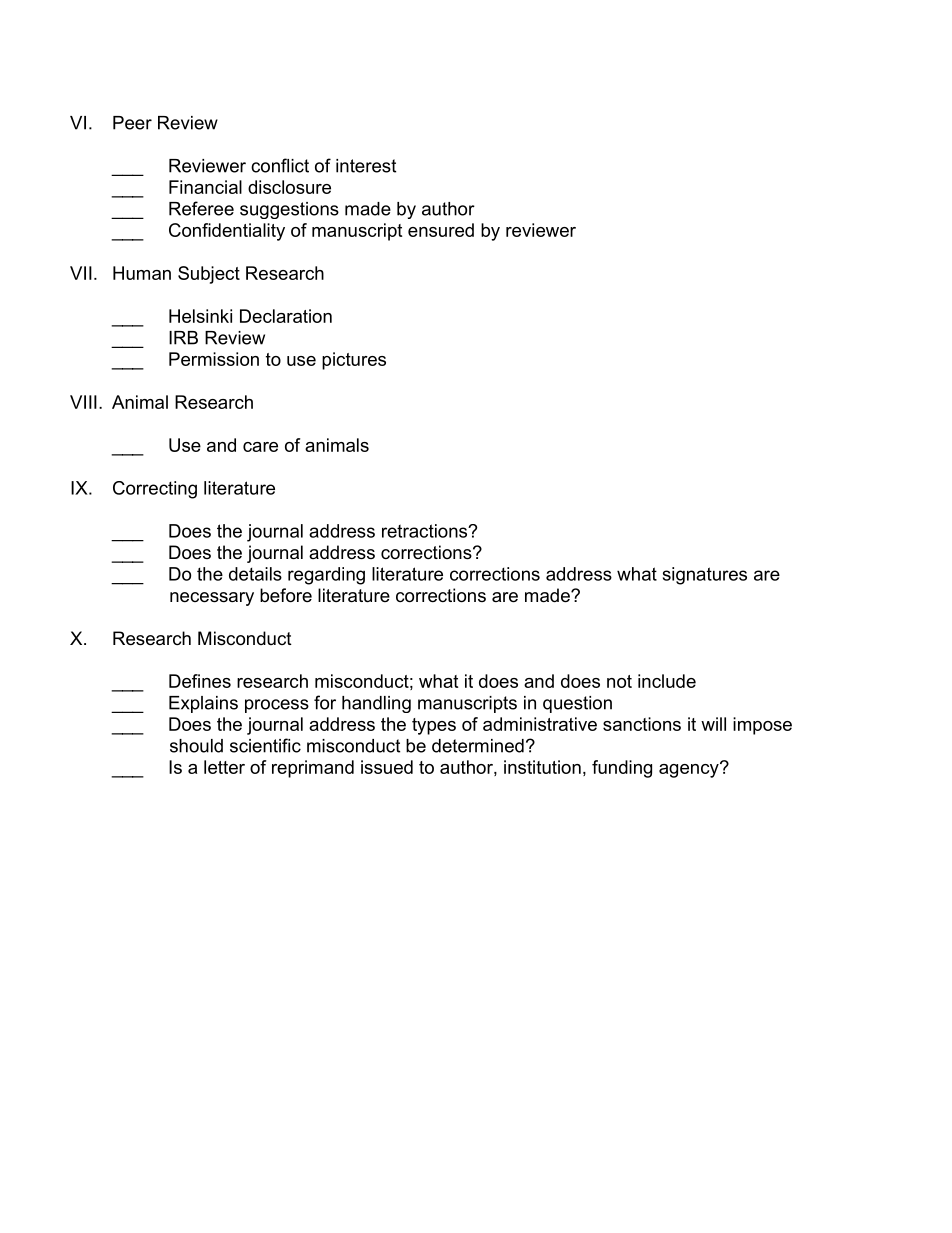 This image has width=952, height=1233. What do you see at coordinates (155, 490) in the image?
I see `Correcting` at bounding box center [155, 490].
